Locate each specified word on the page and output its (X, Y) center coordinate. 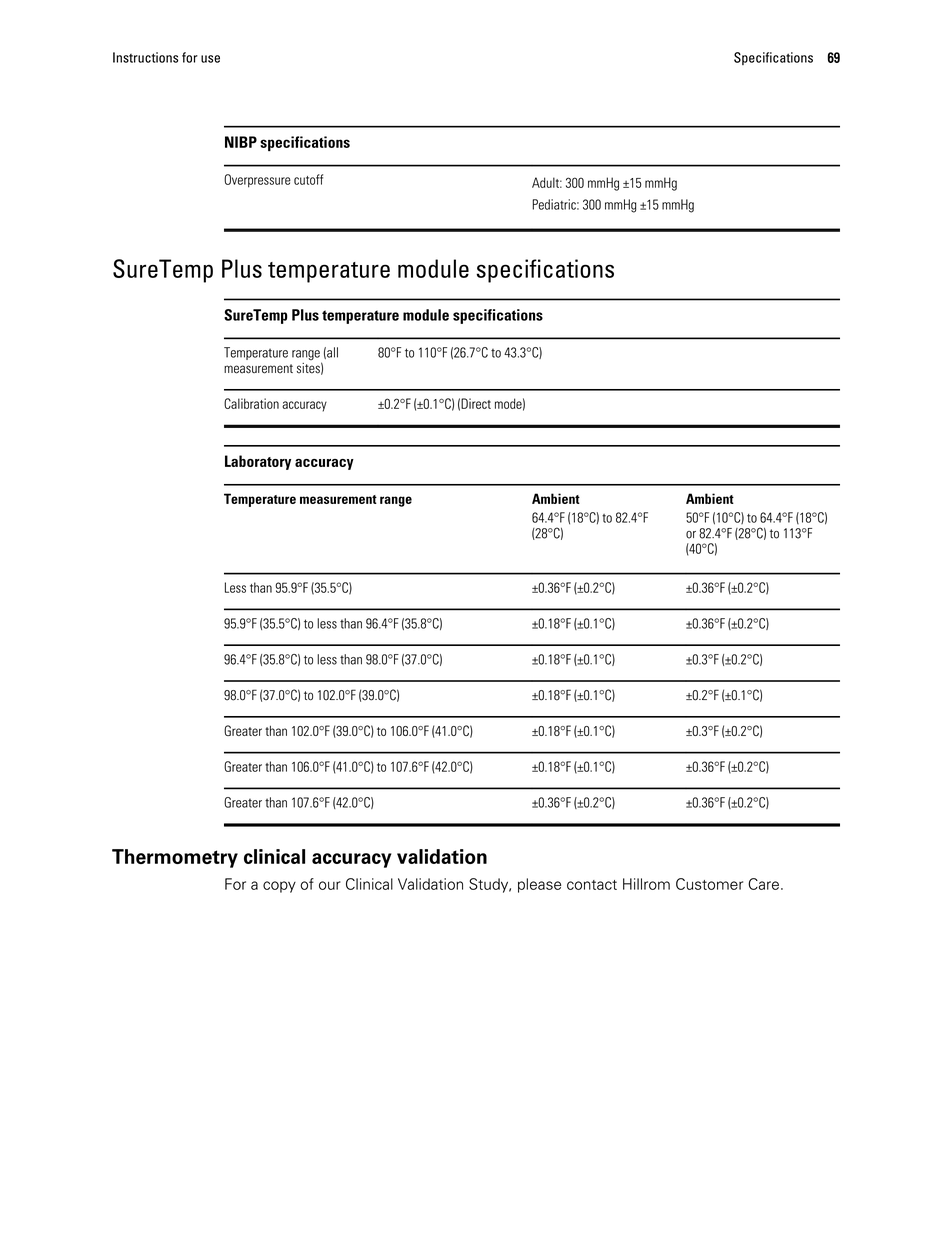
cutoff (308, 179)
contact (592, 885)
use (210, 59)
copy (279, 887)
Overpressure (257, 181)
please (539, 885)
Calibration (251, 403)
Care (763, 884)
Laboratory (258, 462)
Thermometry (175, 858)
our (330, 885)
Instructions (145, 57)
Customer (709, 884)
